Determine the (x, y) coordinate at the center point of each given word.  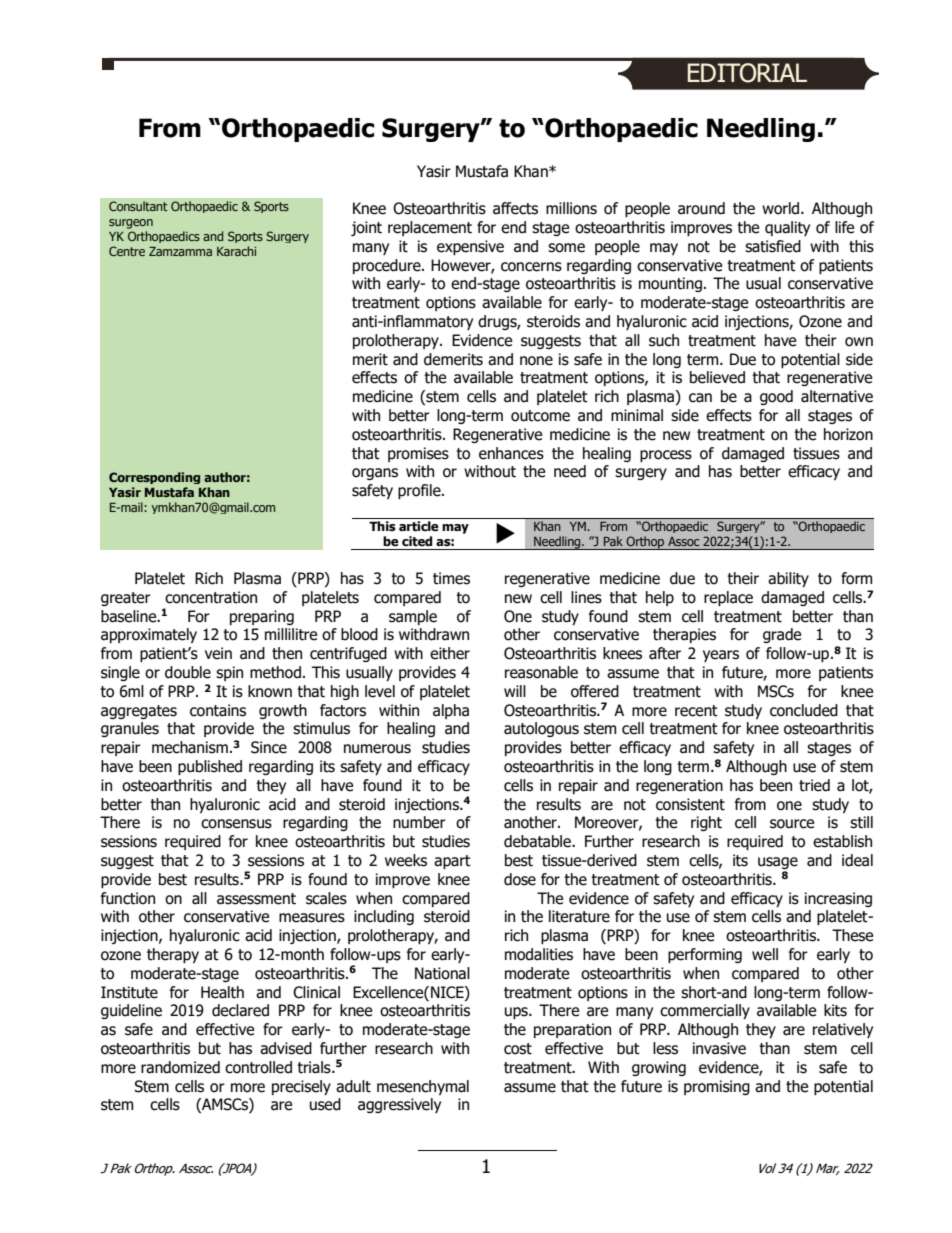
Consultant (138, 206)
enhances (511, 453)
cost (518, 1049)
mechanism (190, 747)
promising (717, 1087)
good (776, 397)
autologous (541, 729)
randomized (180, 1067)
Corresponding (154, 478)
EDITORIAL (747, 73)
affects (515, 208)
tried (814, 785)
